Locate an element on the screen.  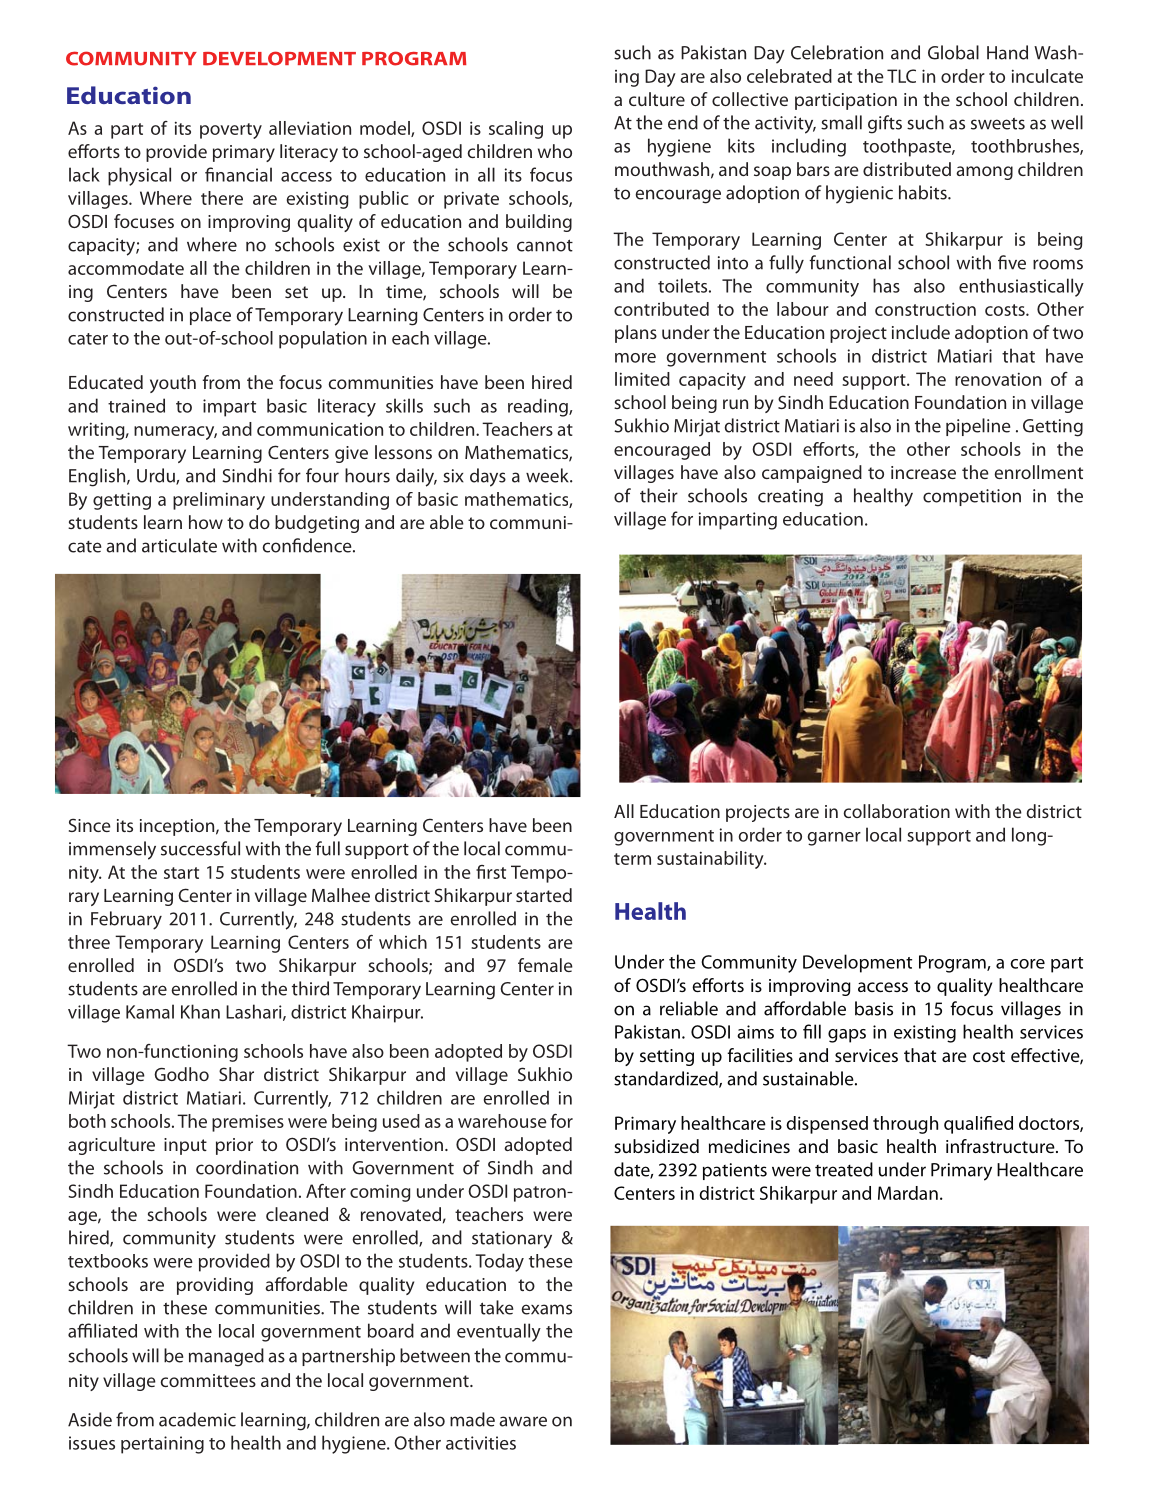
qualified is located at coordinates (978, 1125).
